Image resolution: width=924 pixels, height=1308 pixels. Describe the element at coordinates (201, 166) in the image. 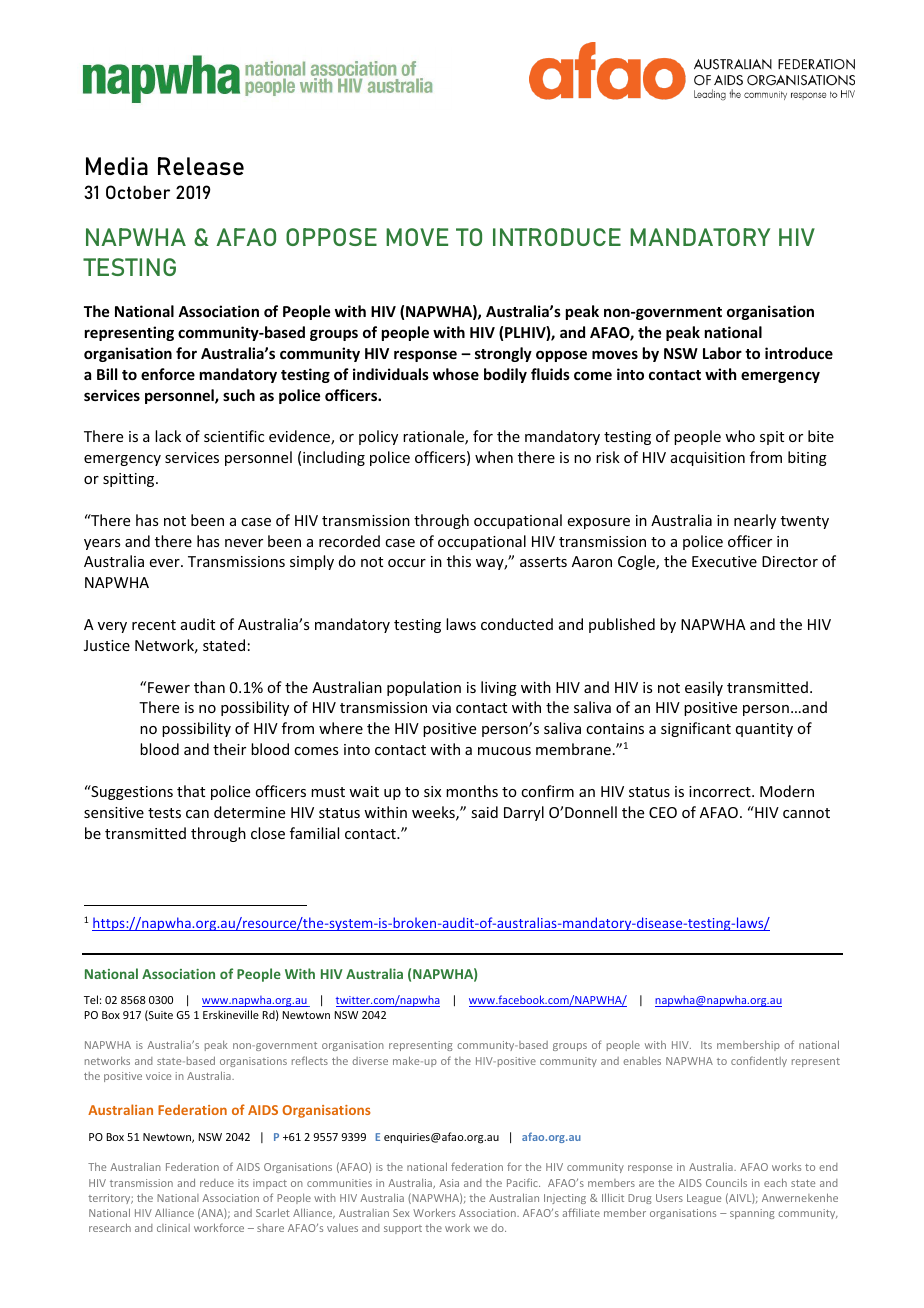

I see `Release` at that location.
